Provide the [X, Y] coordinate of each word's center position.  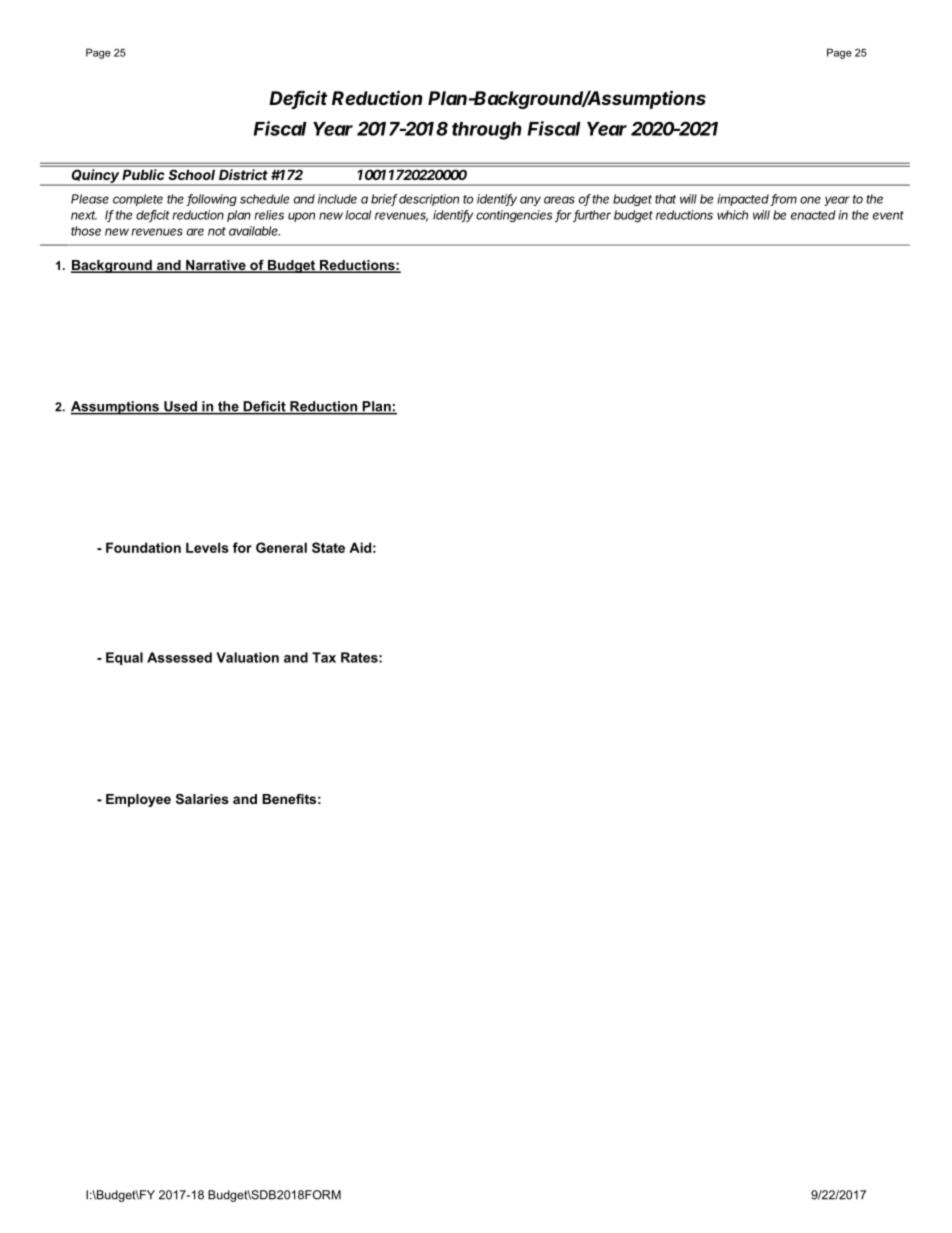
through [486, 131]
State [328, 547]
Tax [324, 657]
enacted [813, 215]
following [211, 200]
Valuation [247, 657]
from [783, 200]
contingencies [514, 216]
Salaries [202, 799]
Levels [207, 547]
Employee [138, 800]
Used [180, 407]
